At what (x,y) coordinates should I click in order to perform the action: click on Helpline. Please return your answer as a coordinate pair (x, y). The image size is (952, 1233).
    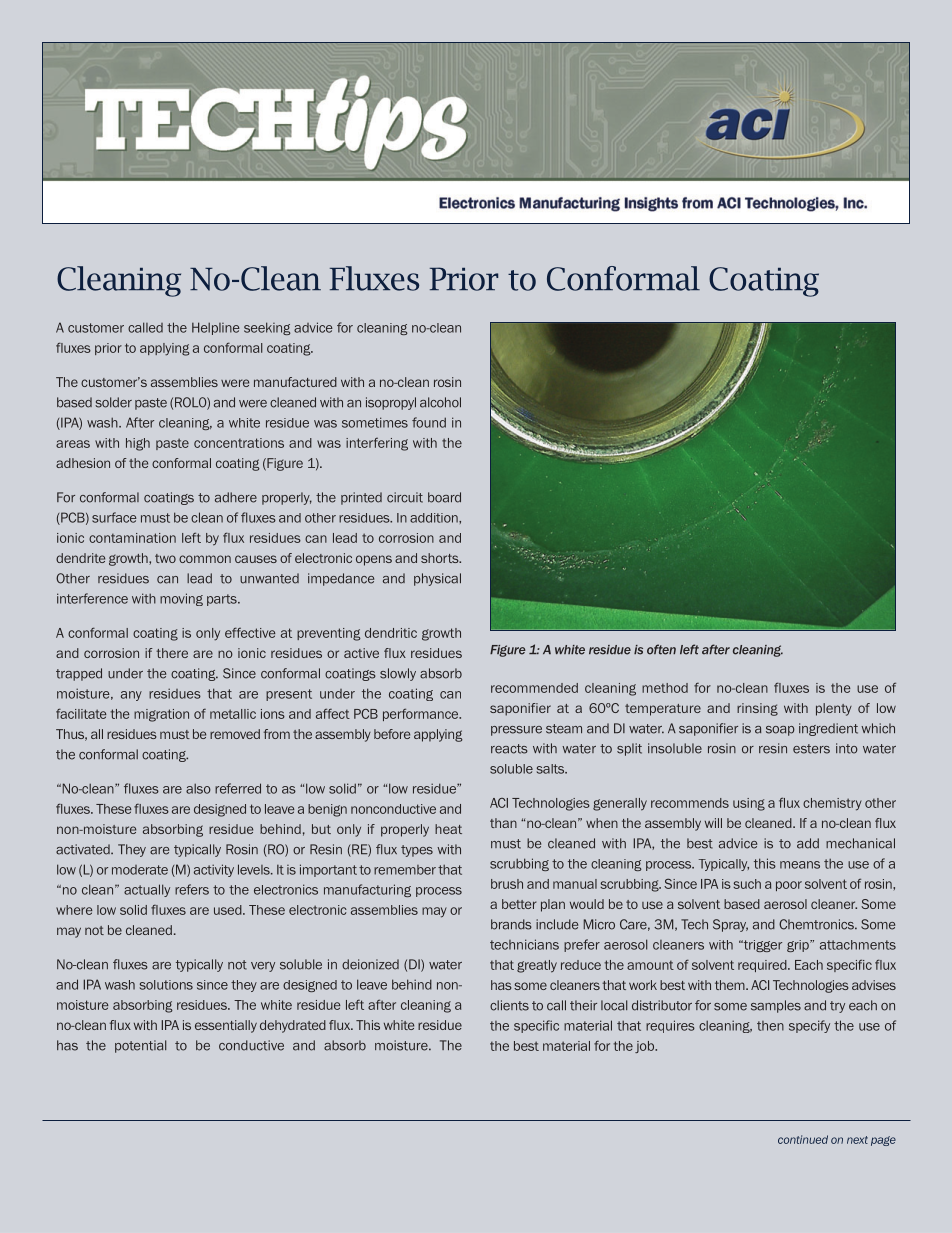
    Looking at the image, I should click on (216, 328).
